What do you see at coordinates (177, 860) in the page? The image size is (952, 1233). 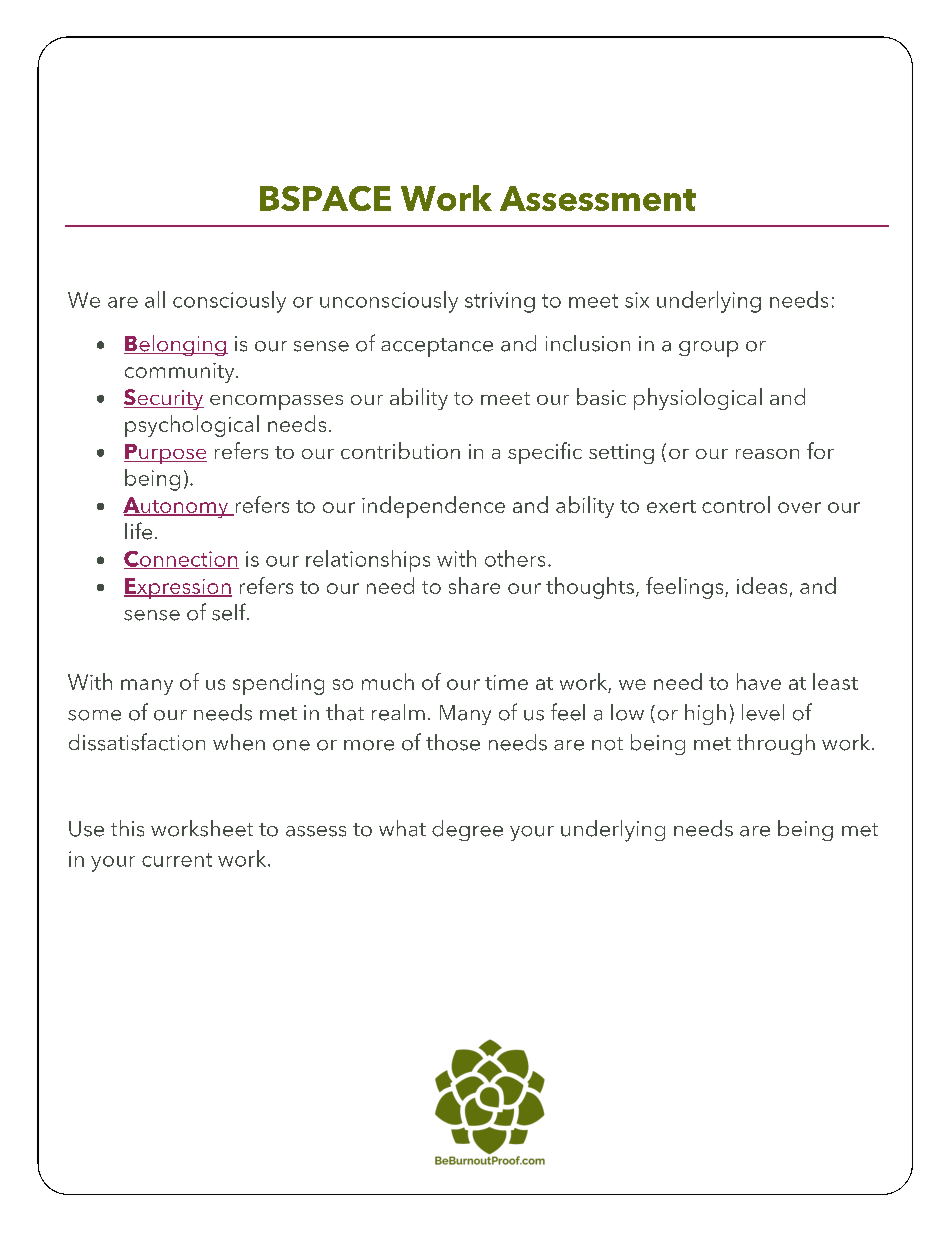 I see `current` at bounding box center [177, 860].
